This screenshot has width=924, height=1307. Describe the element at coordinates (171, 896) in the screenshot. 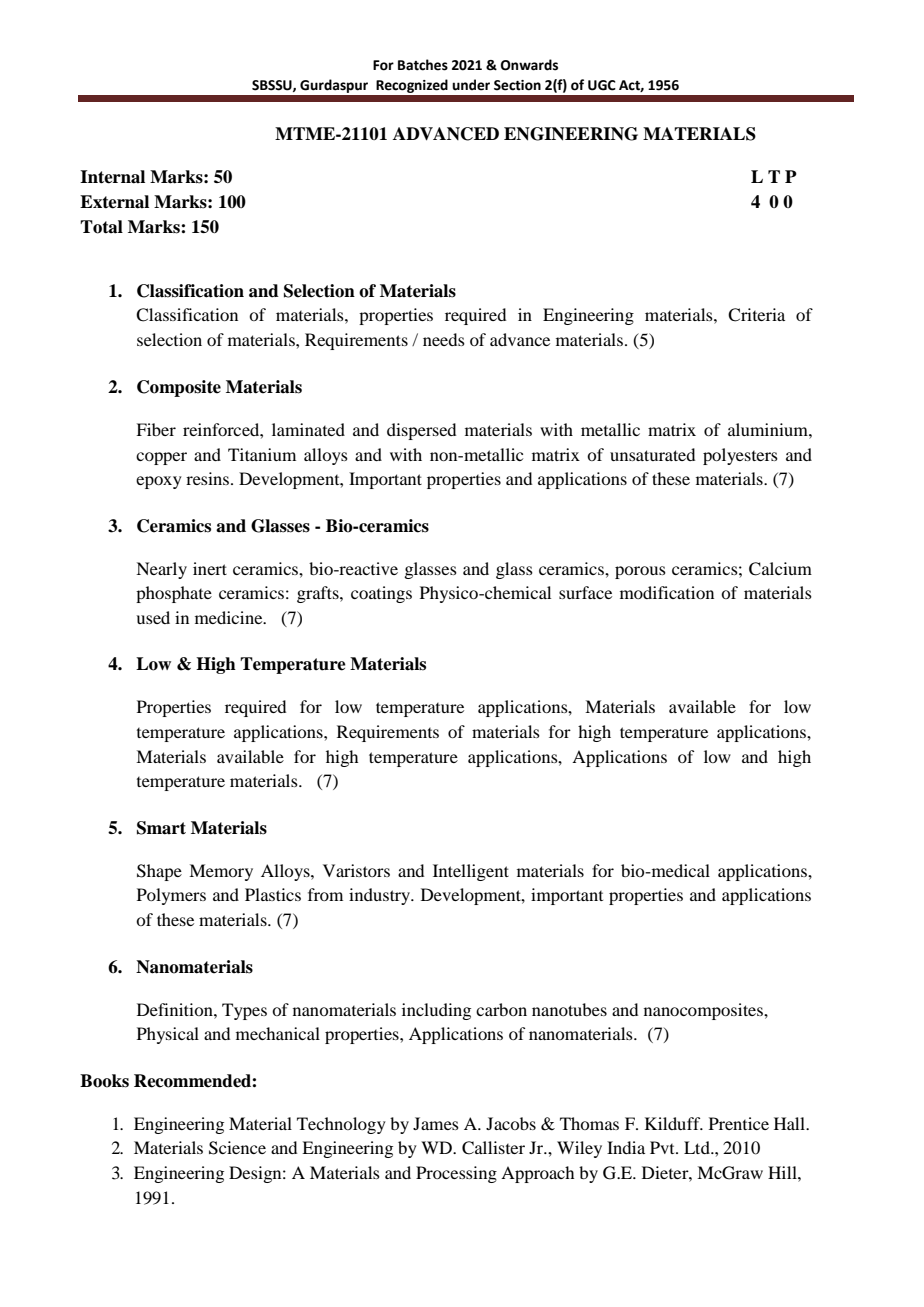

I see `Polymers` at that location.
